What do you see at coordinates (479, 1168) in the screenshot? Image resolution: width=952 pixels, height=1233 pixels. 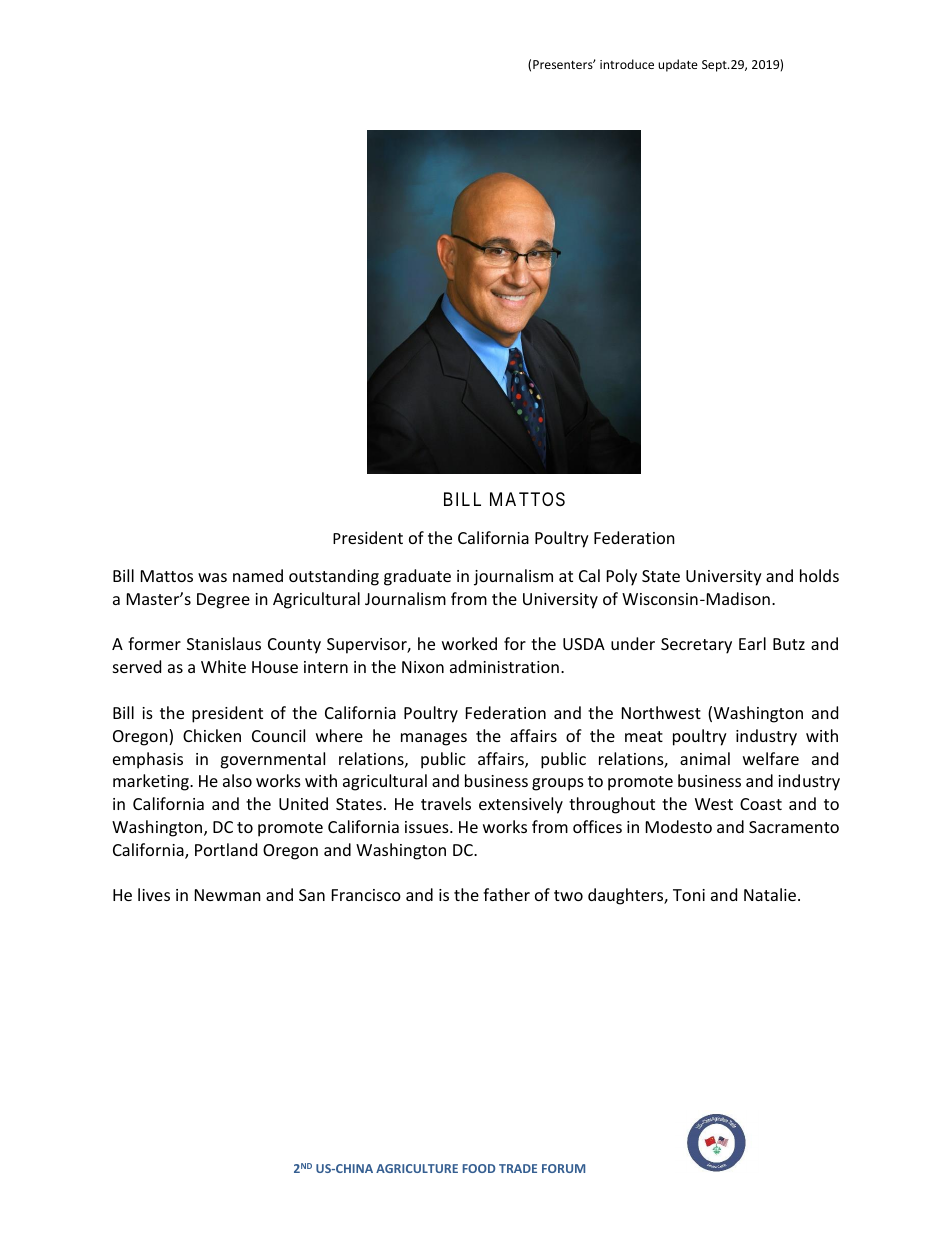 I see `FOOD` at bounding box center [479, 1168].
